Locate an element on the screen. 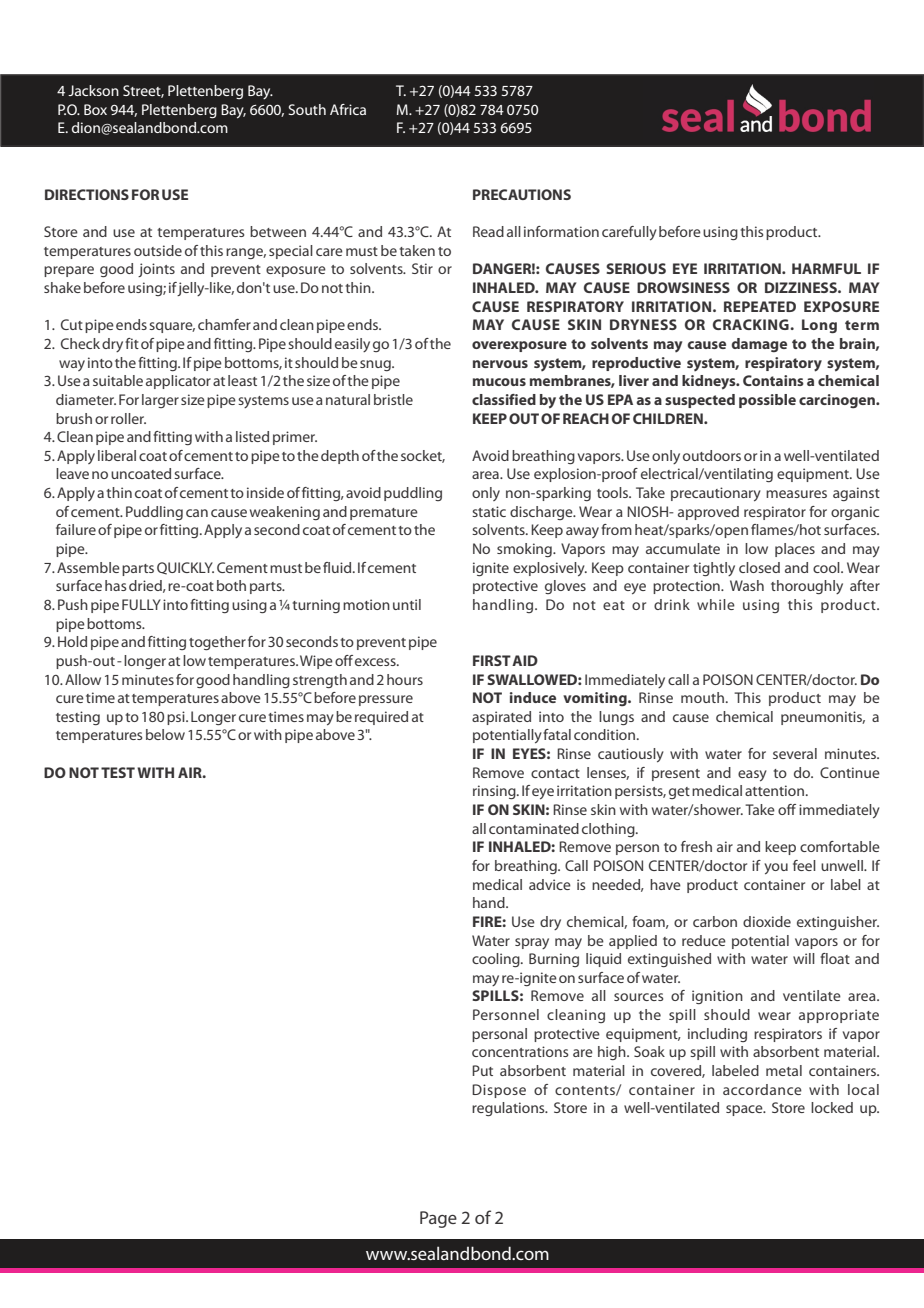 This screenshot has height=1308, width=924. regulations is located at coordinates (509, 1109).
